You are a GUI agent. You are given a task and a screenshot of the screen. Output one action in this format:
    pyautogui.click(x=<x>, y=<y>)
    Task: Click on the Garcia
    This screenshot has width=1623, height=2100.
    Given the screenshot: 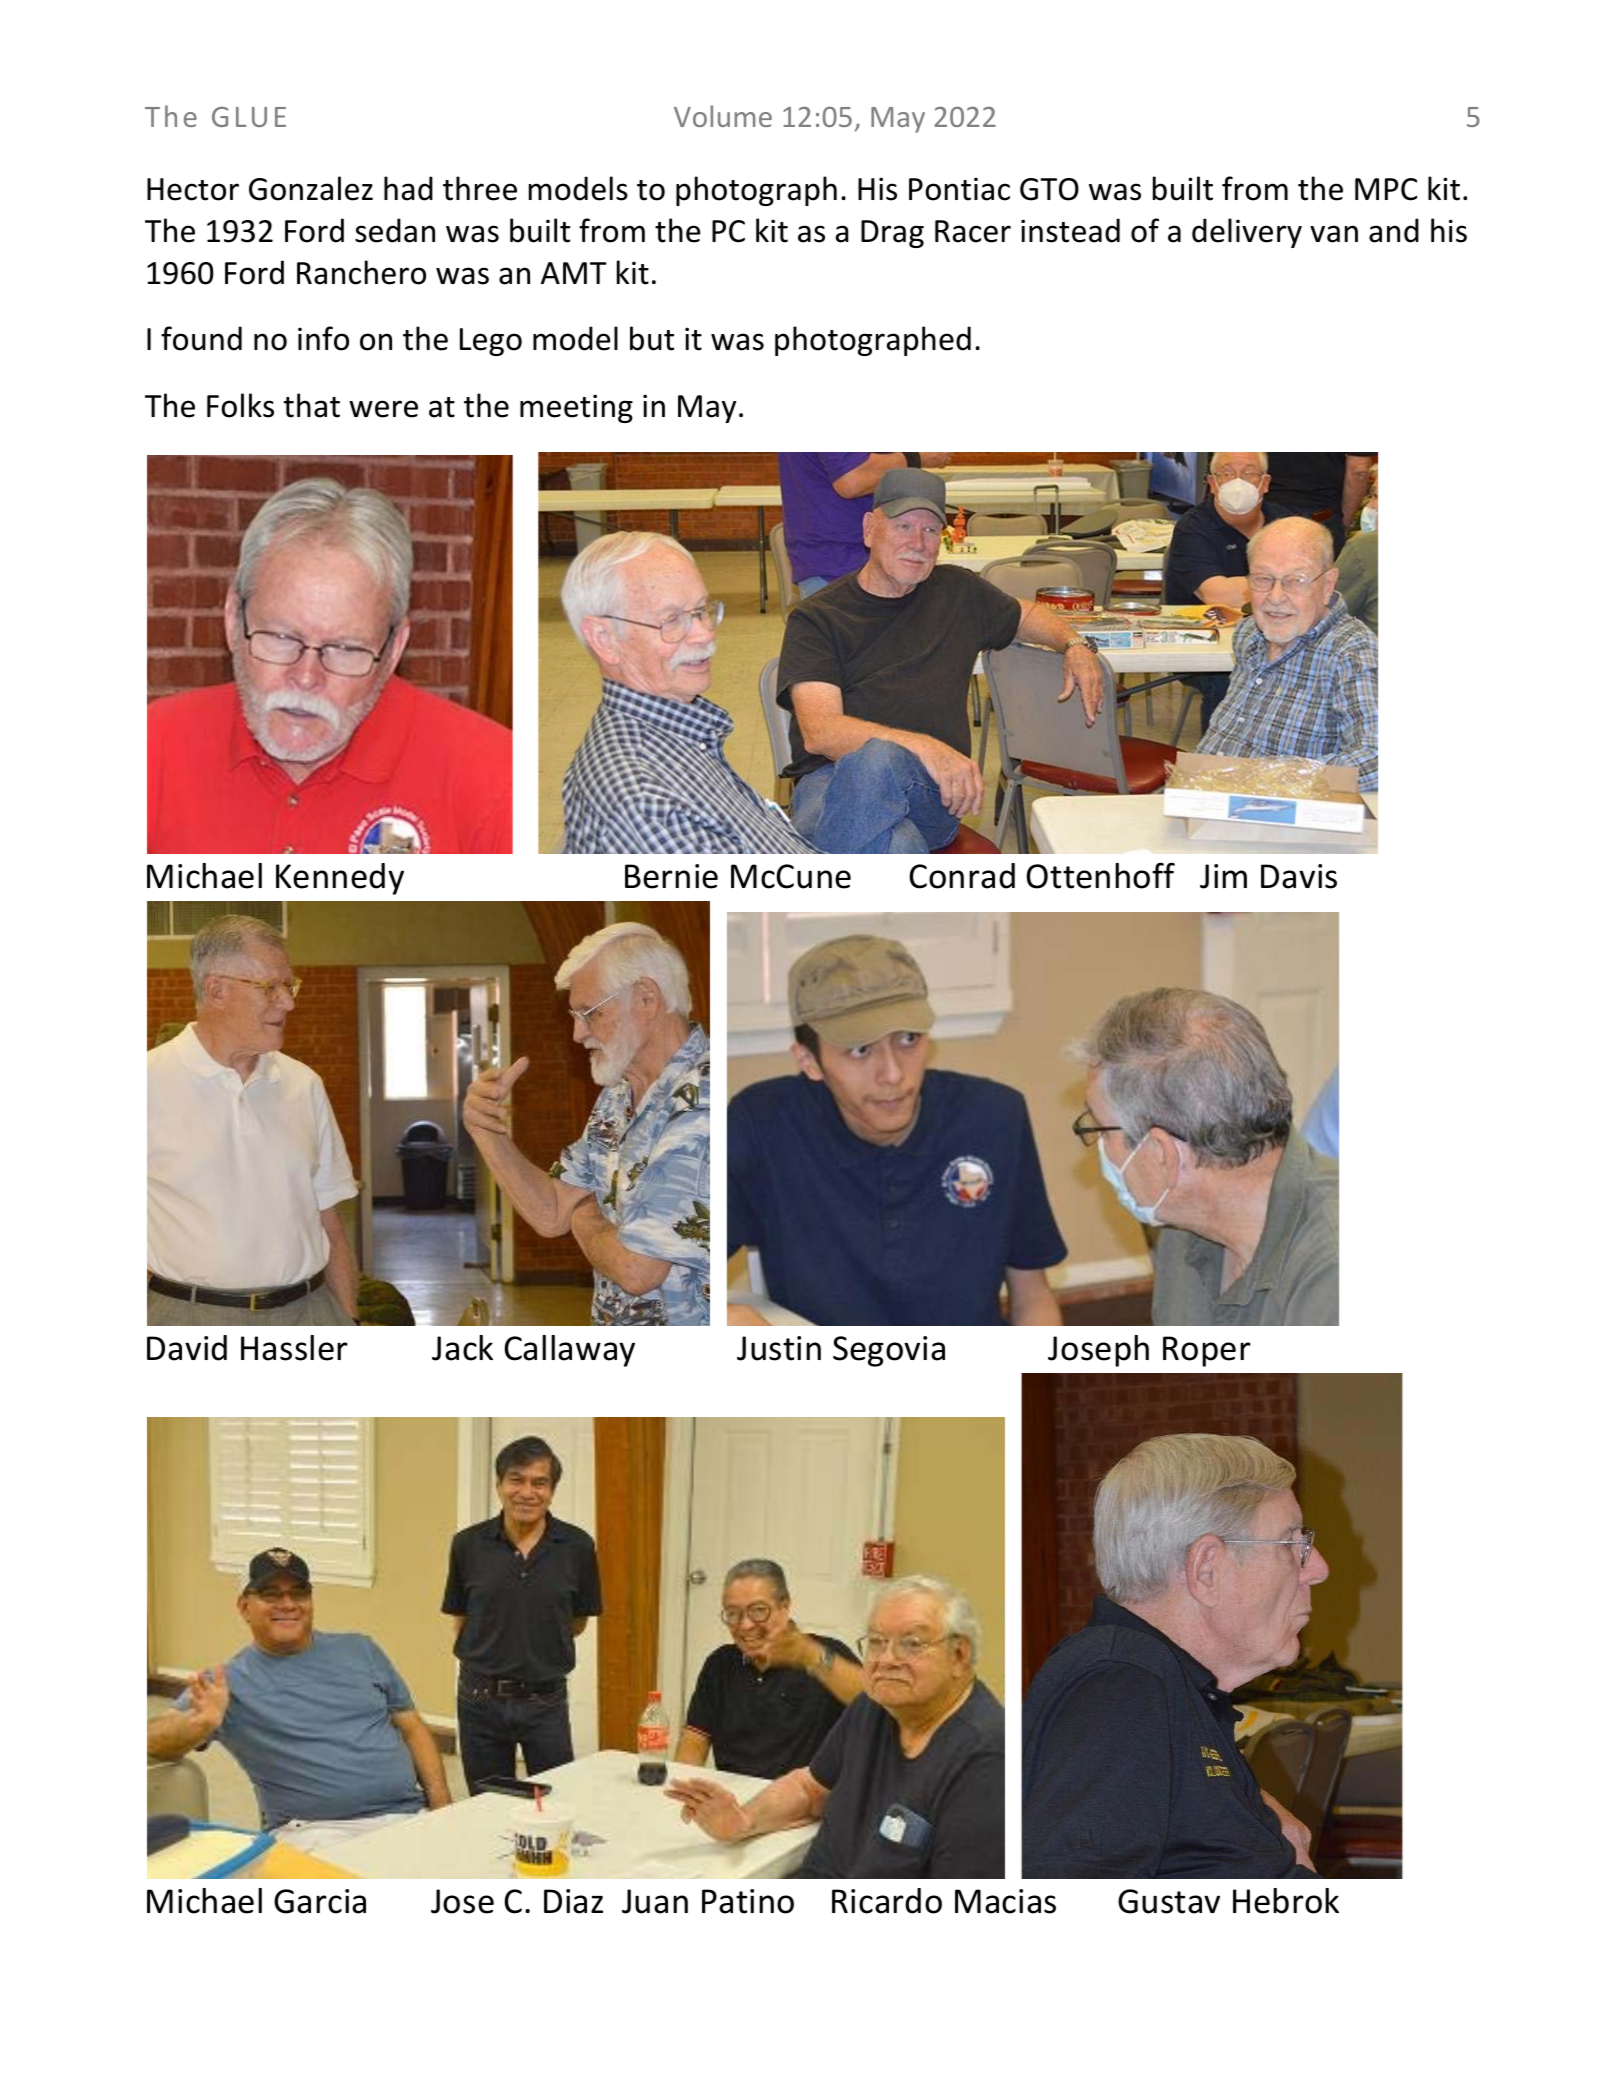 What is the action you would take?
    pyautogui.click(x=320, y=1901)
